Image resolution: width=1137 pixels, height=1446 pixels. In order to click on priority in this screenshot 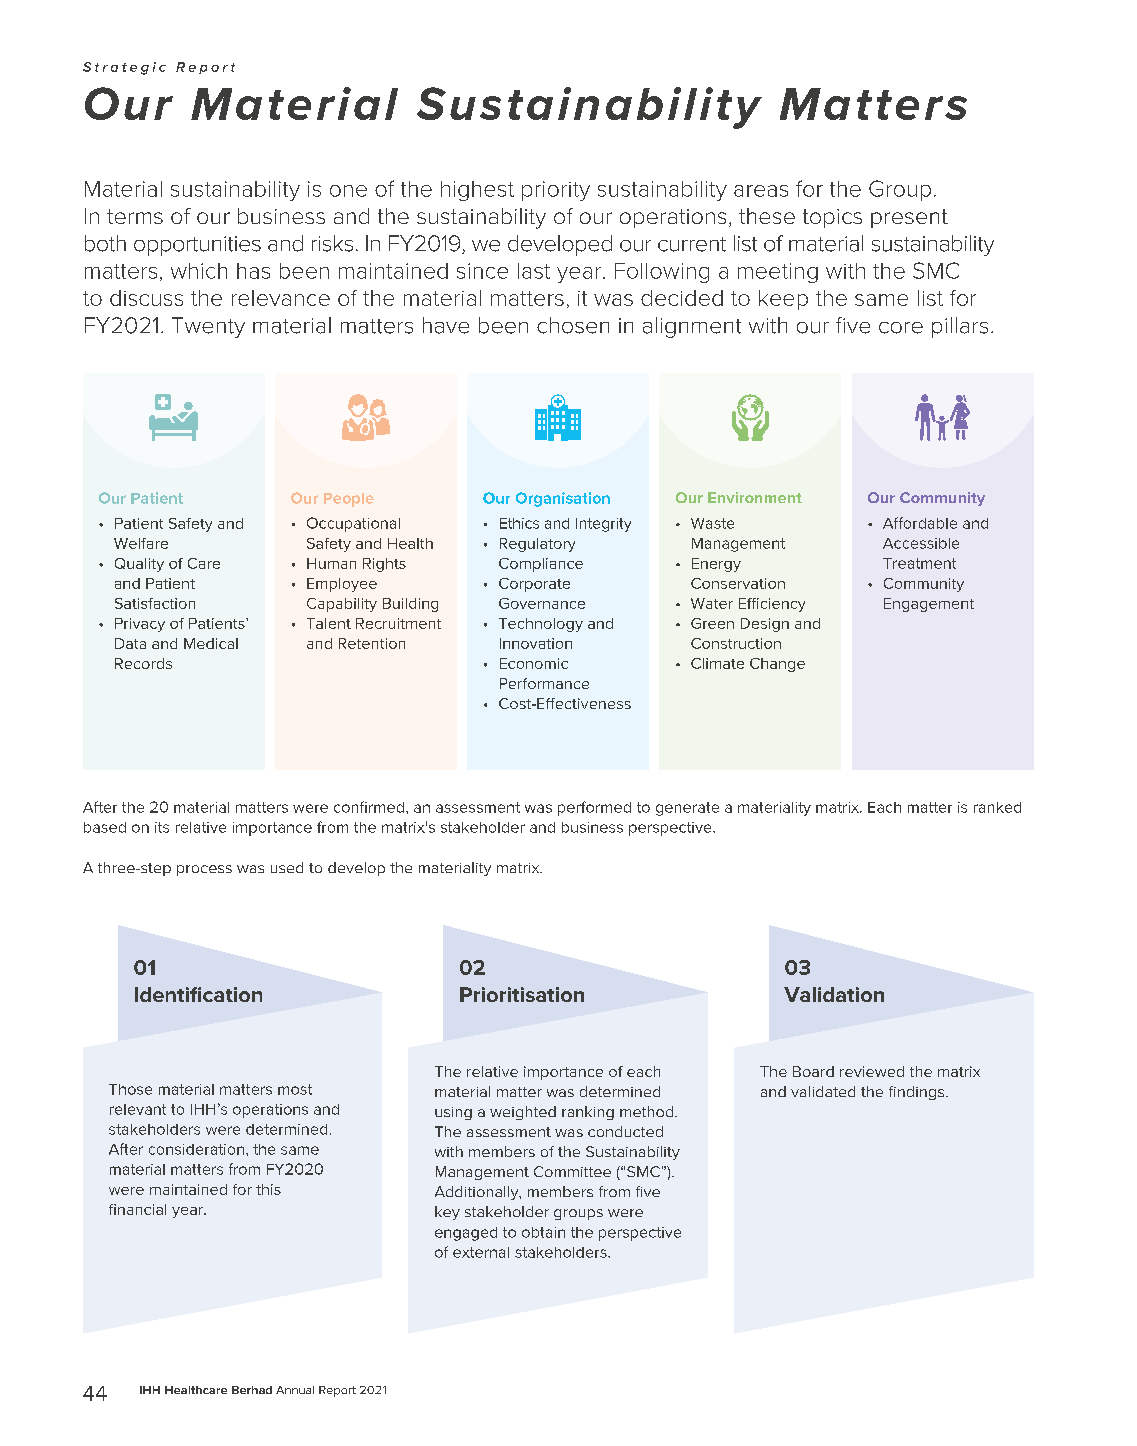, I will do `click(556, 191)`.
